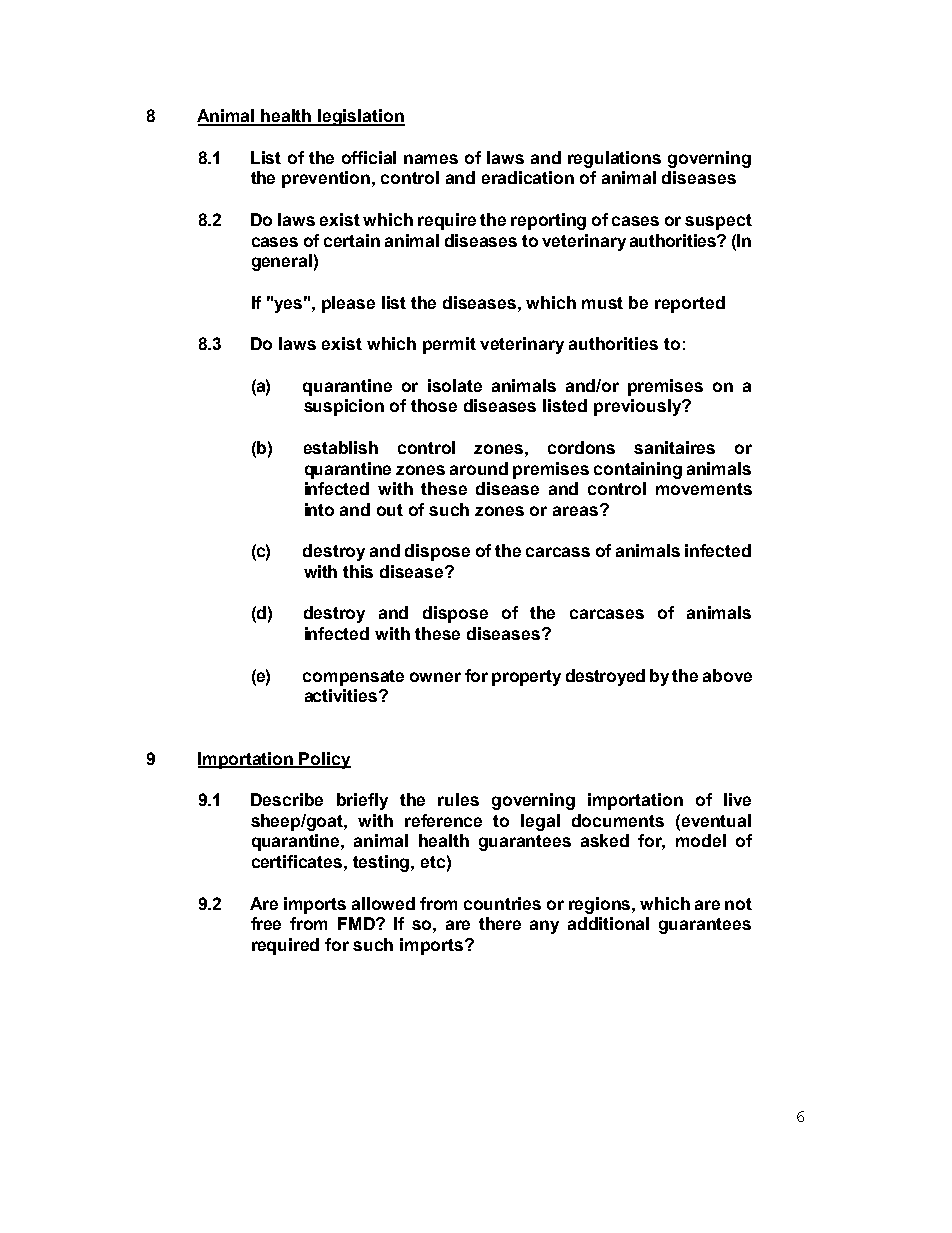 This screenshot has height=1233, width=952. I want to click on activities, so click(342, 695).
